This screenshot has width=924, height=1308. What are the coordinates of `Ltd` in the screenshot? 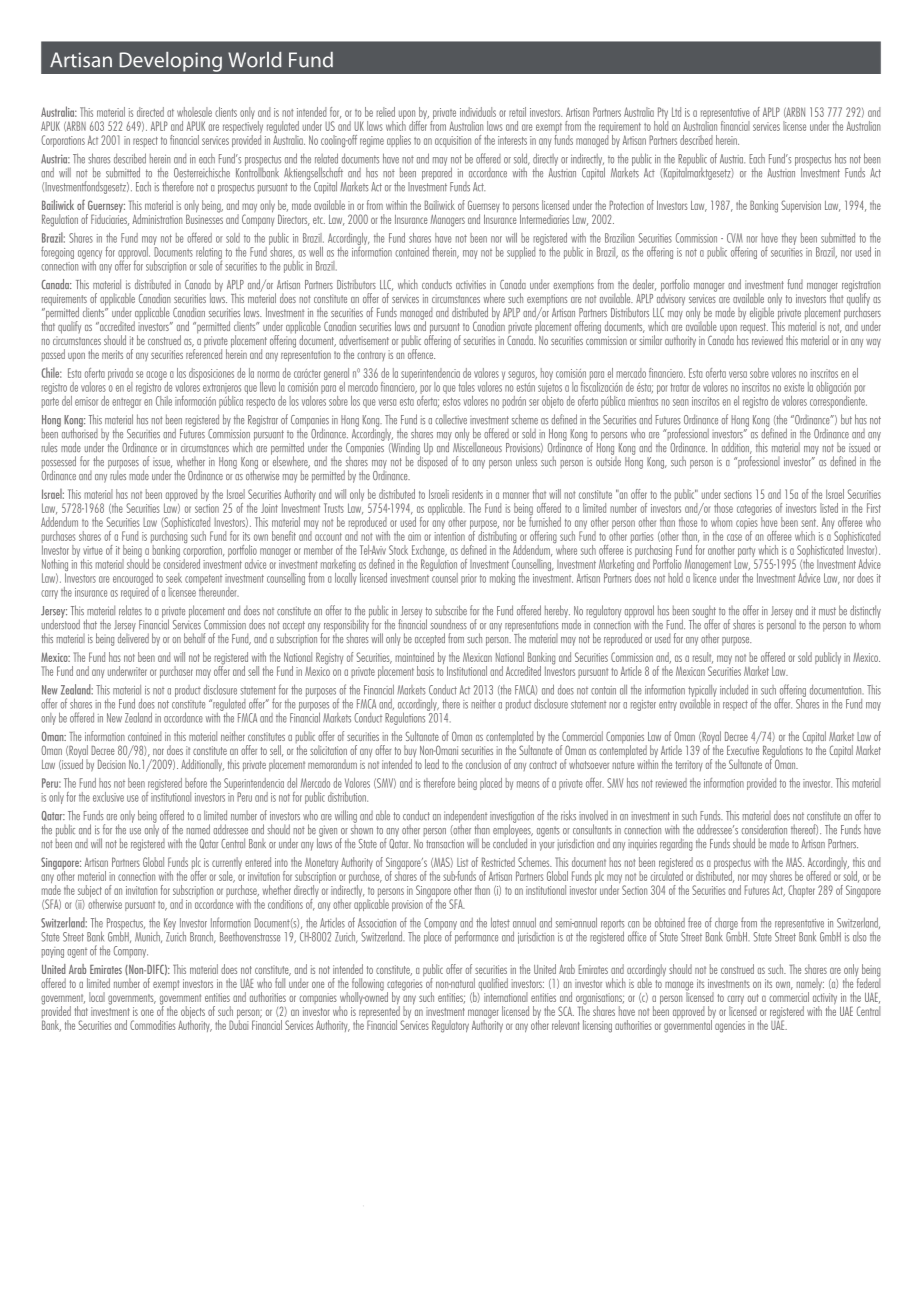 It's located at (676, 112).
